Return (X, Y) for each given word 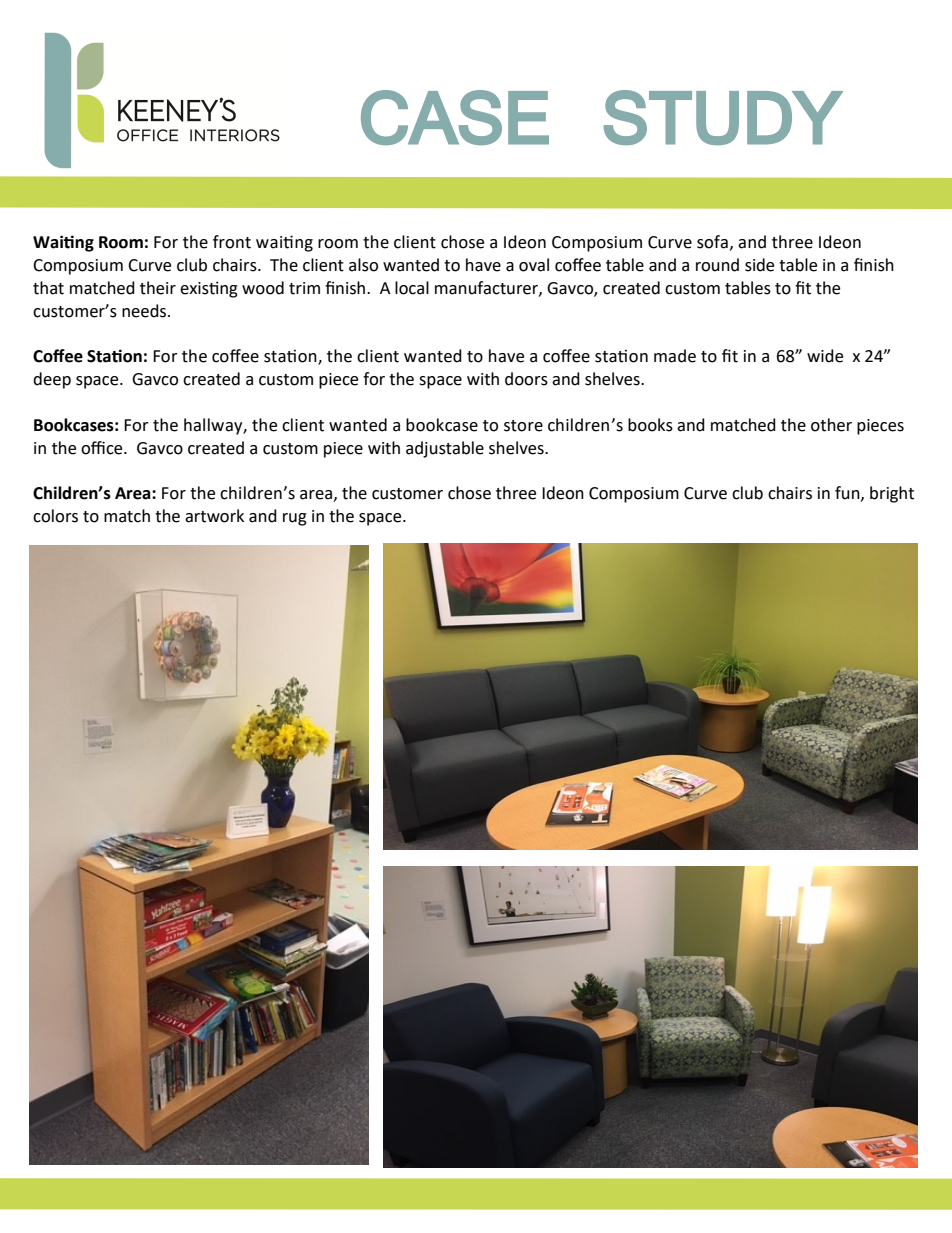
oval (534, 265)
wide (825, 356)
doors (526, 379)
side (759, 265)
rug (295, 519)
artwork (214, 516)
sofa (712, 242)
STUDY (723, 117)
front (232, 242)
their (158, 288)
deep (52, 380)
